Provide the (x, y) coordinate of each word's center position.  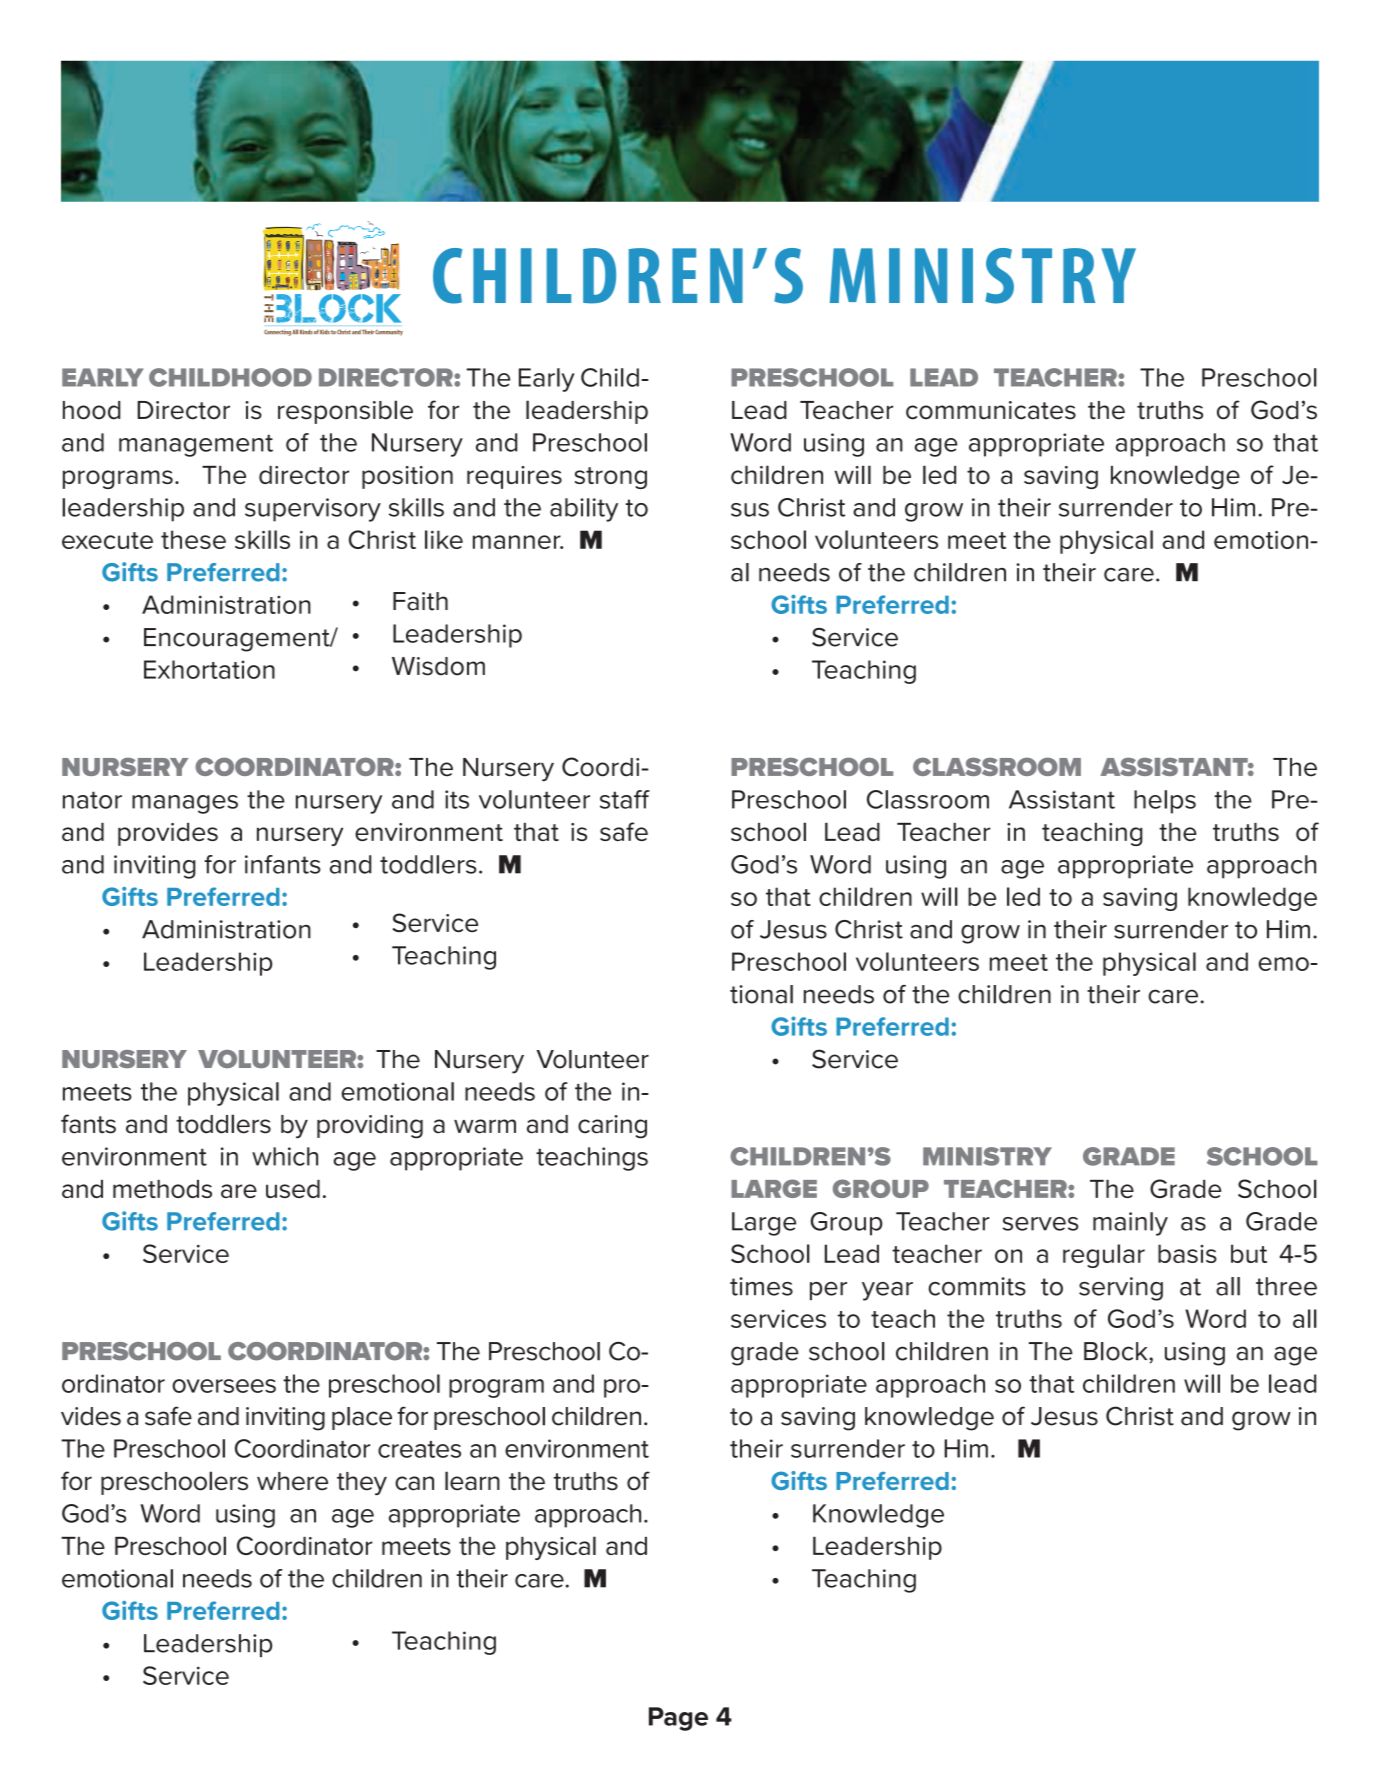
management (196, 445)
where (292, 1481)
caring (612, 1127)
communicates (991, 410)
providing (370, 1127)
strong (611, 478)
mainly (1130, 1224)
